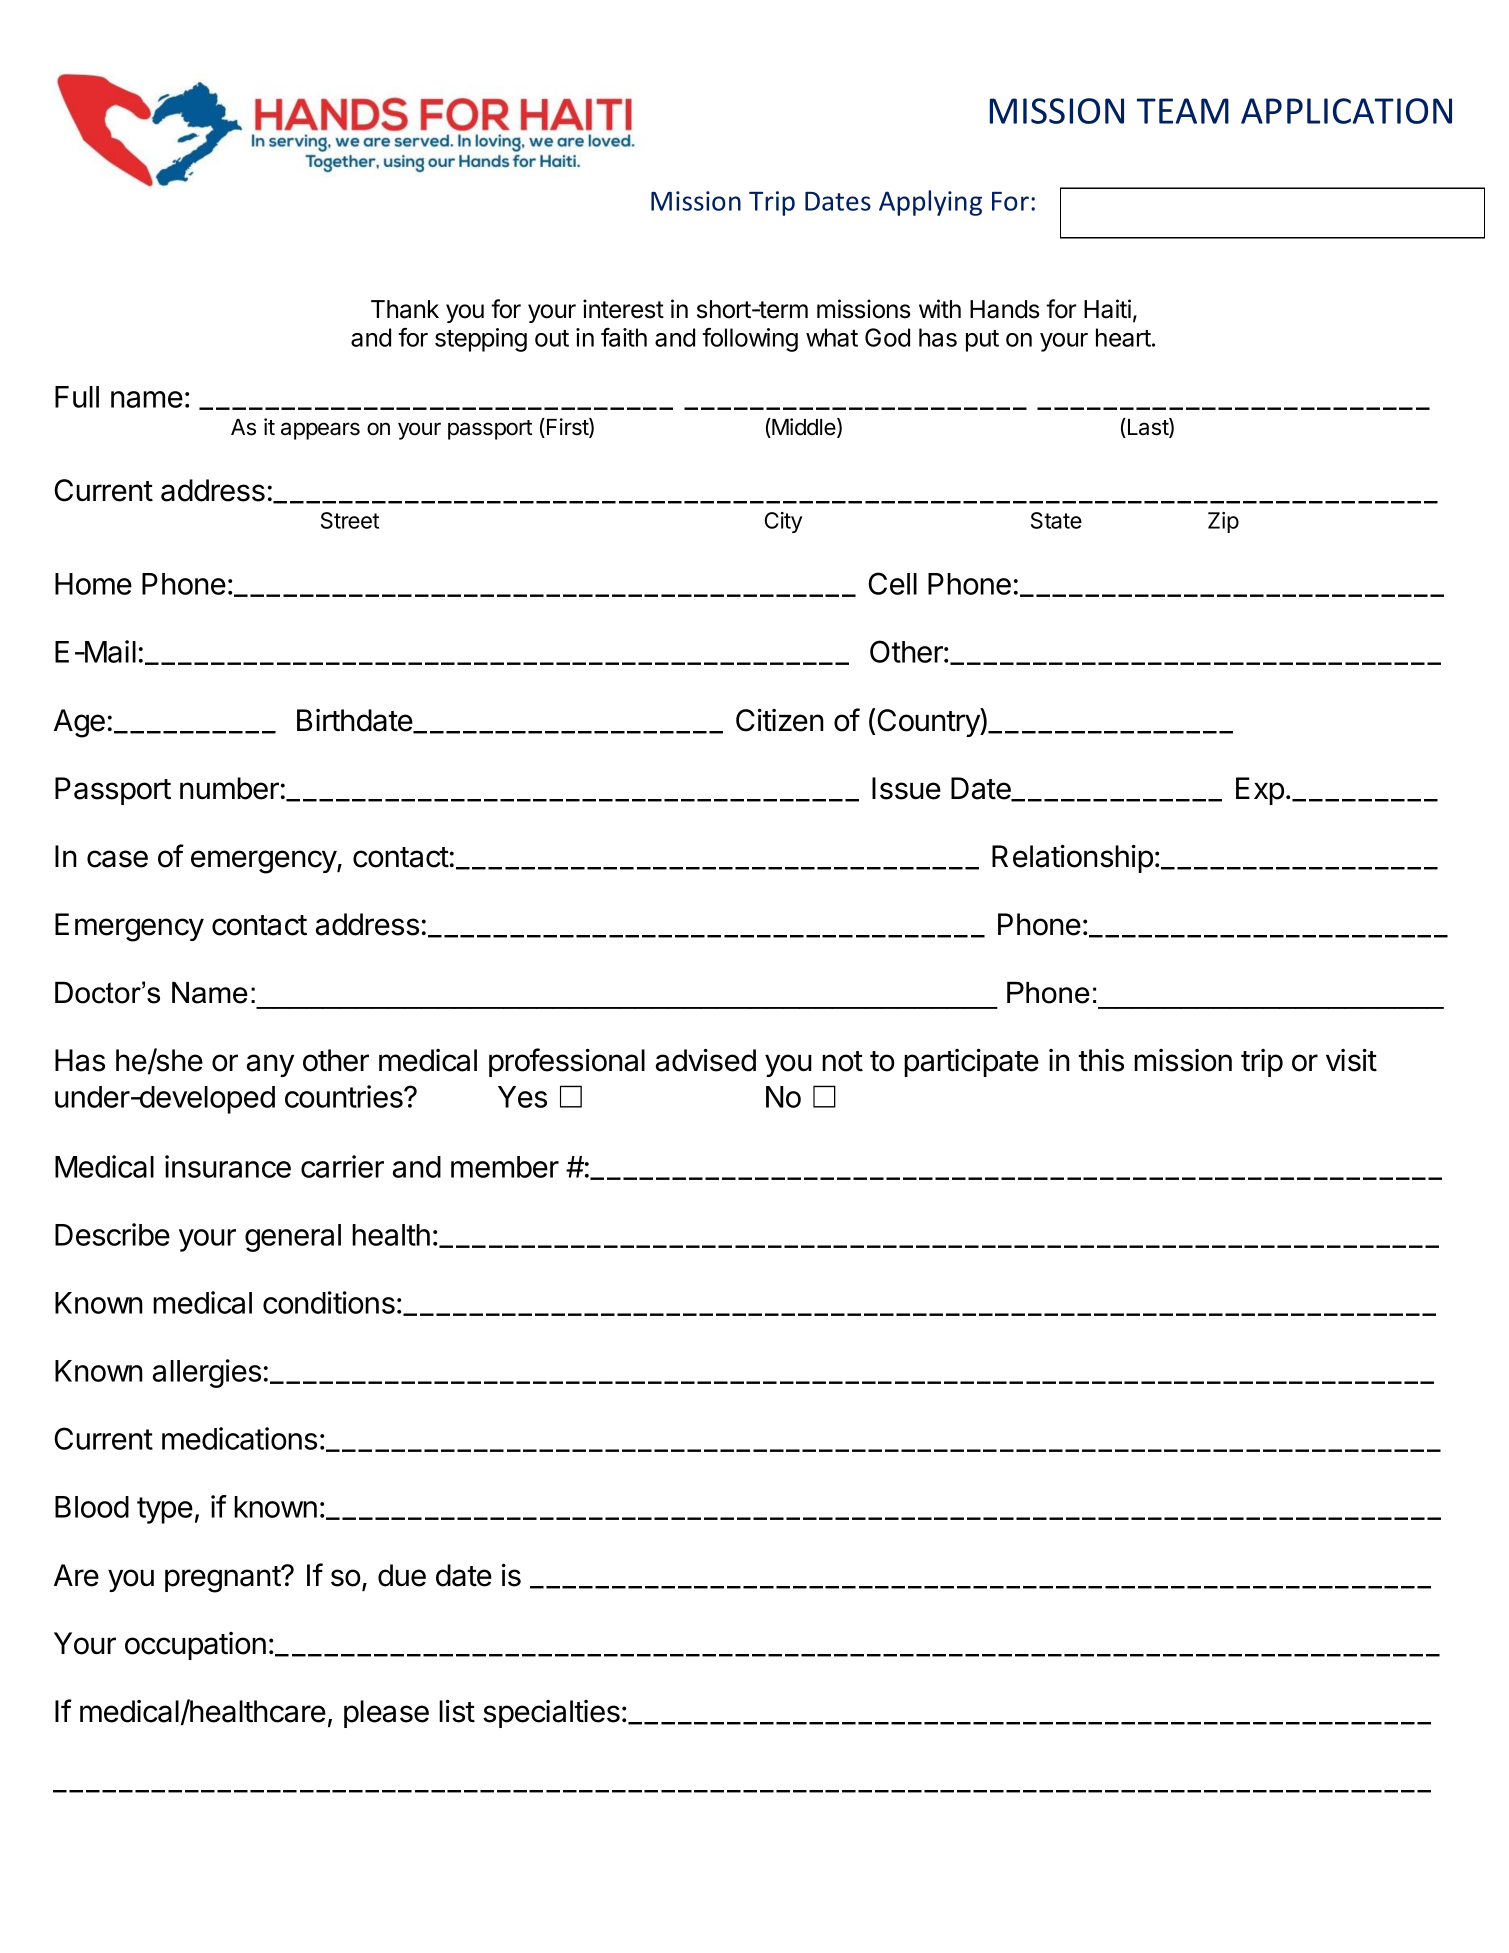 The height and width of the document is (1953, 1509). I want to click on Zip, so click(1223, 522).
